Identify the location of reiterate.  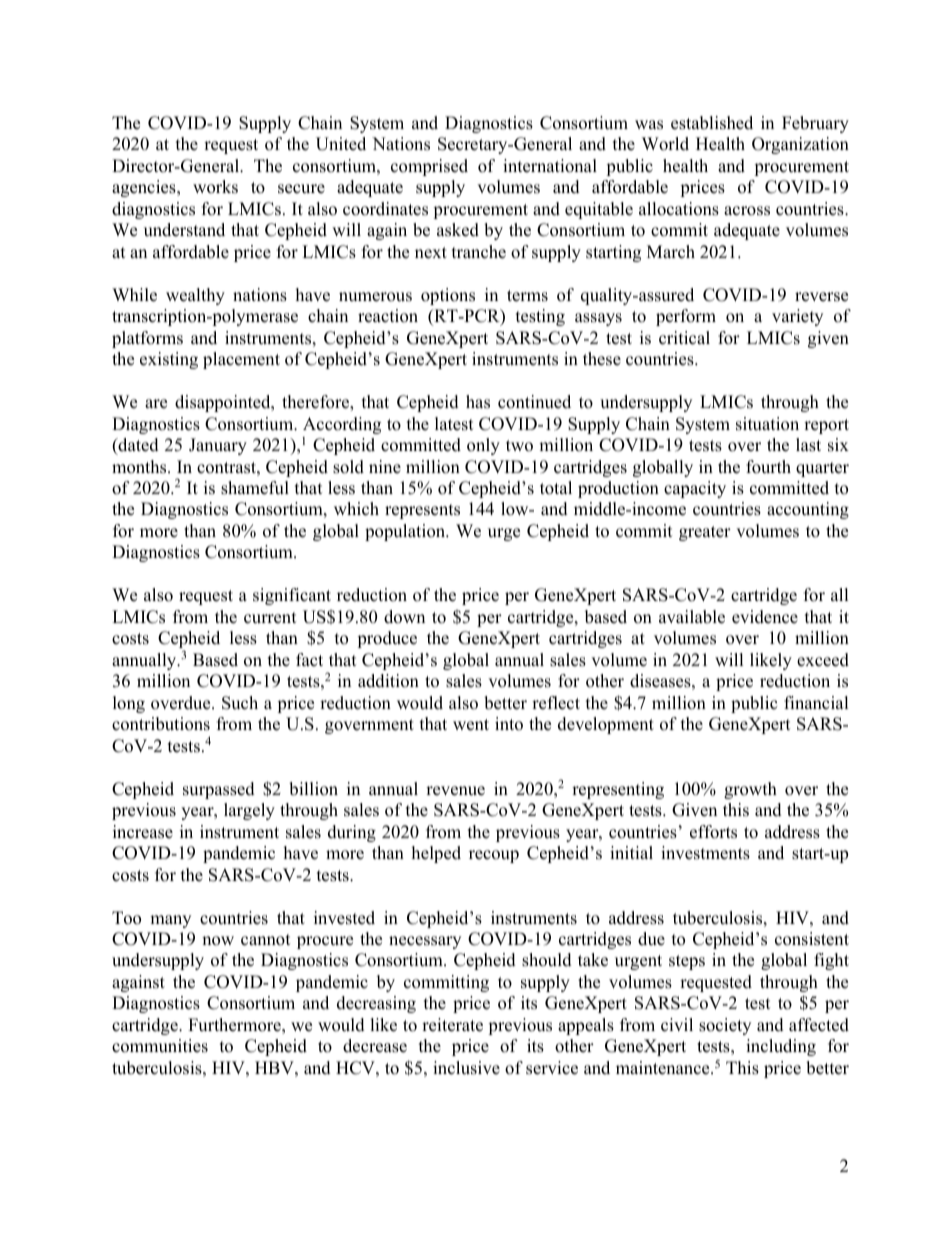
(452, 1025).
